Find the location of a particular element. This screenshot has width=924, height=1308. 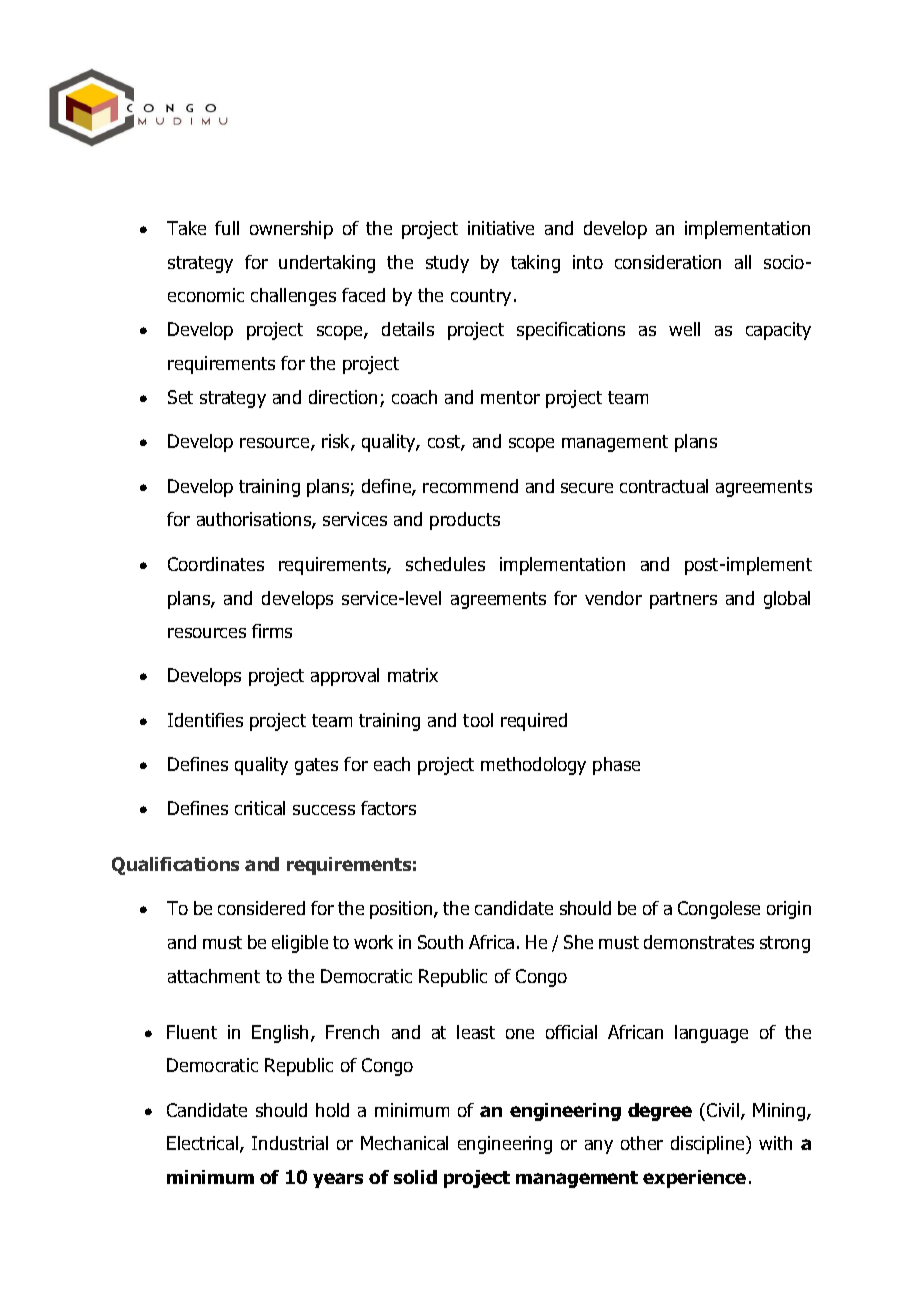

full is located at coordinates (227, 228).
